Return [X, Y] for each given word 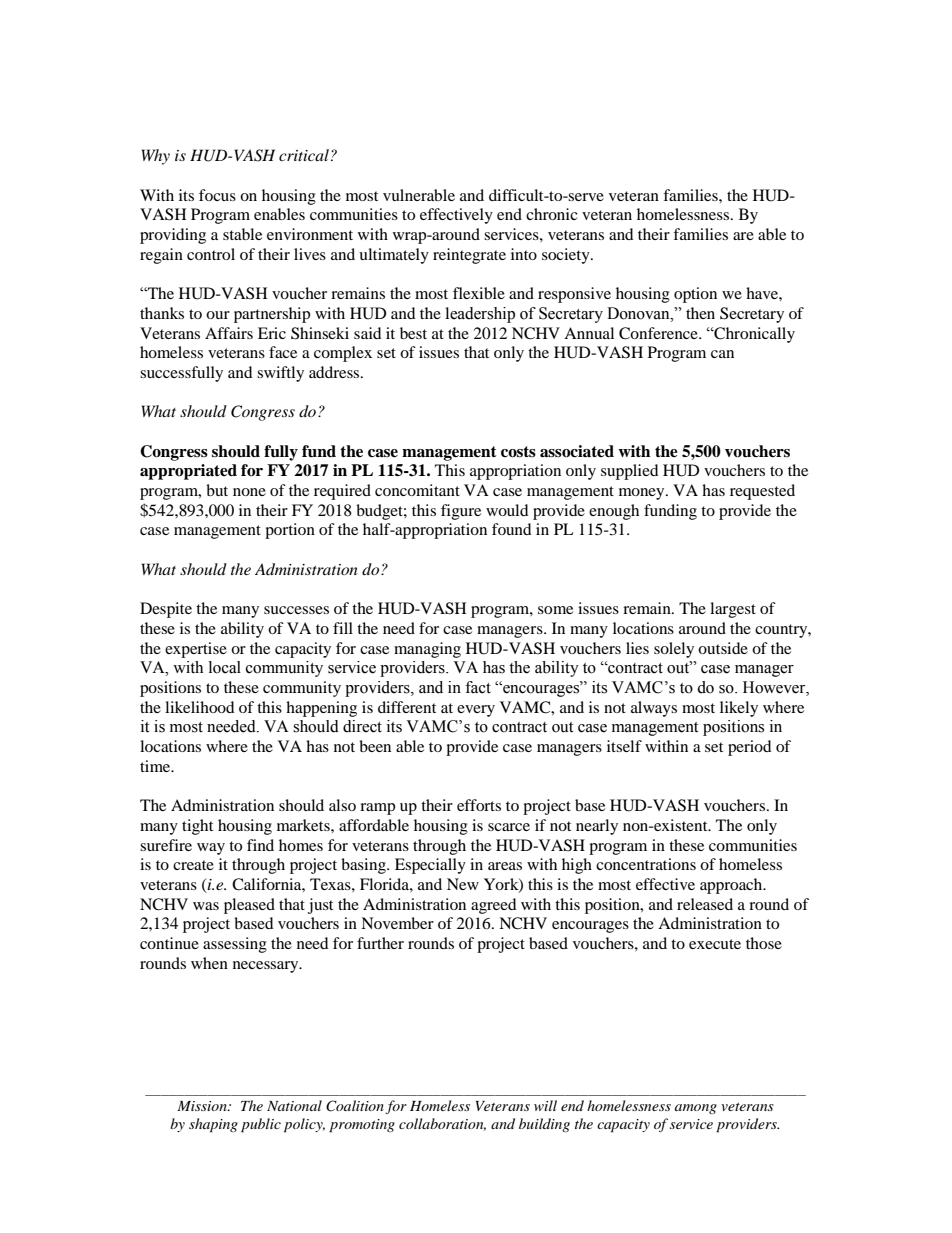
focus [217, 195]
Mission [203, 1106]
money [643, 494]
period [750, 748]
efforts [479, 805]
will [545, 1105]
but [217, 490]
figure [461, 512]
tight [197, 827]
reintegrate [469, 256]
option [695, 295]
